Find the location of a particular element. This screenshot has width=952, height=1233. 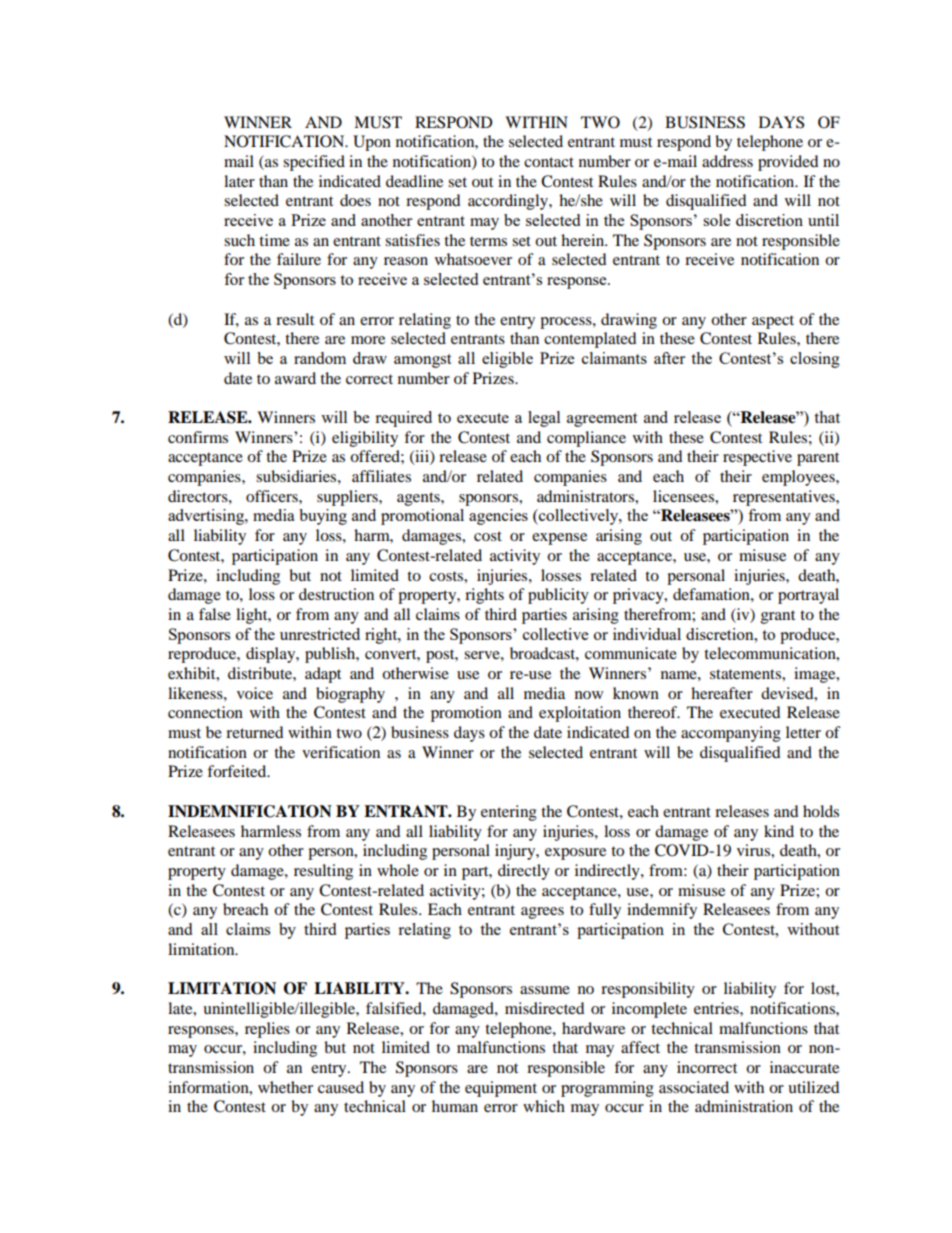

award is located at coordinates (295, 378).
